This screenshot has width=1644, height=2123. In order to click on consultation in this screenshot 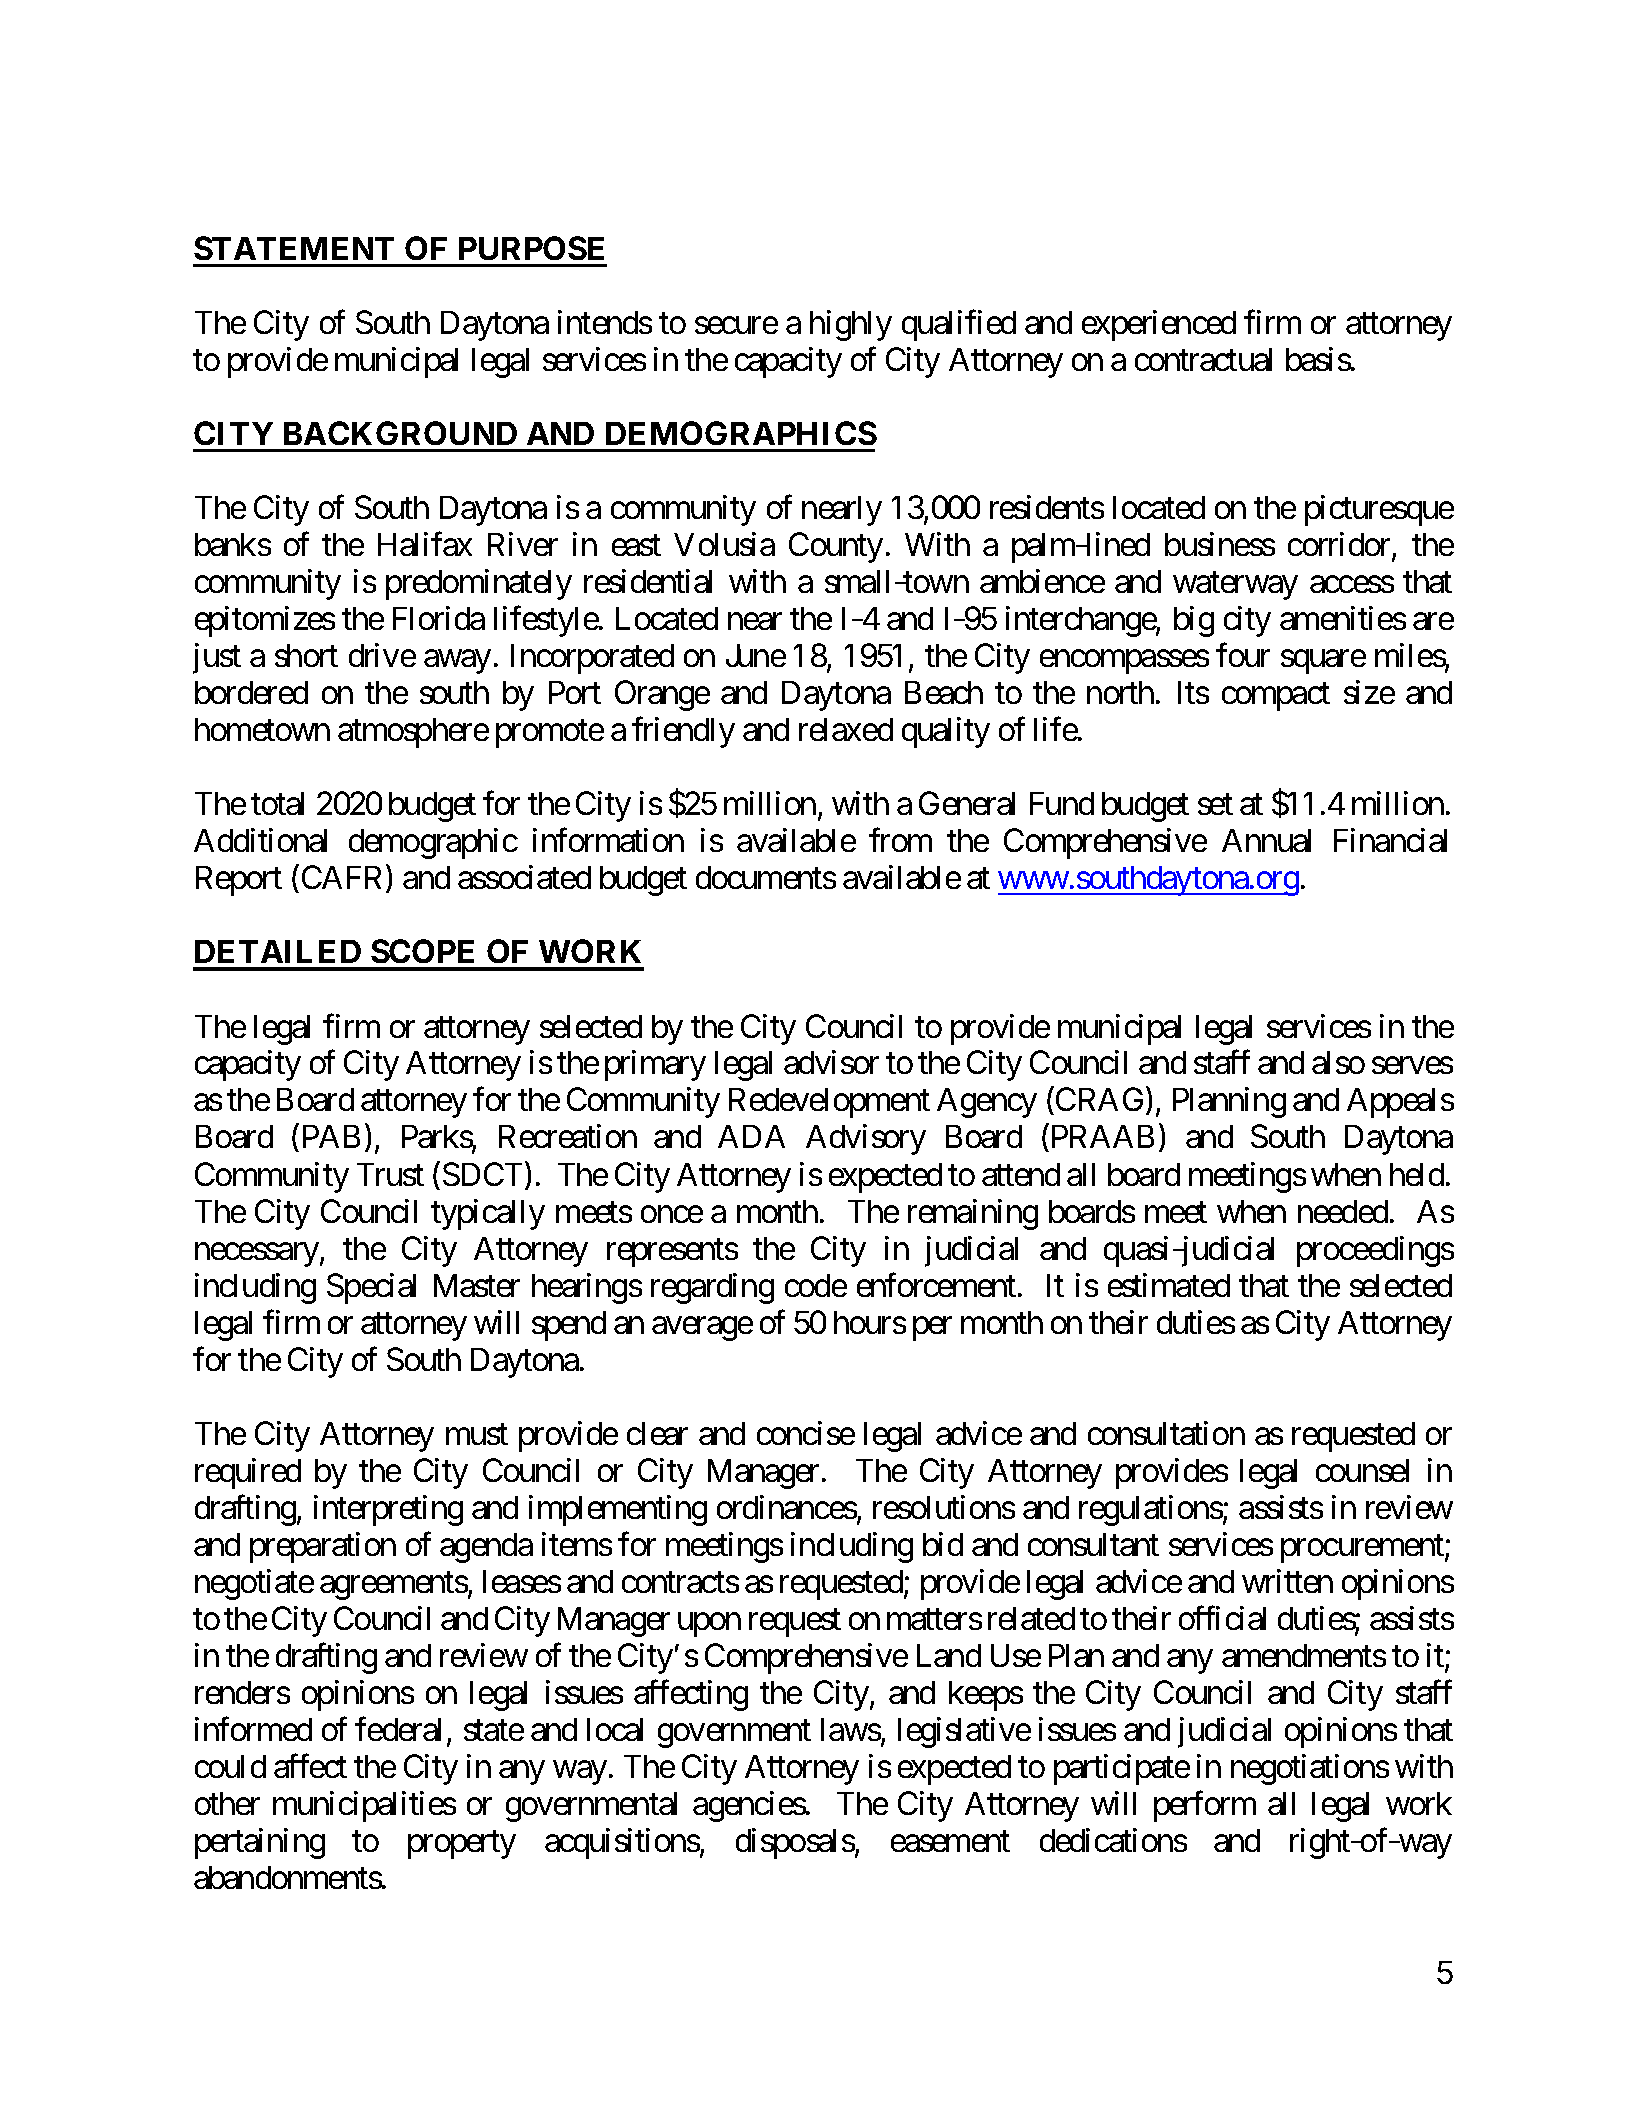, I will do `click(1166, 1433)`.
